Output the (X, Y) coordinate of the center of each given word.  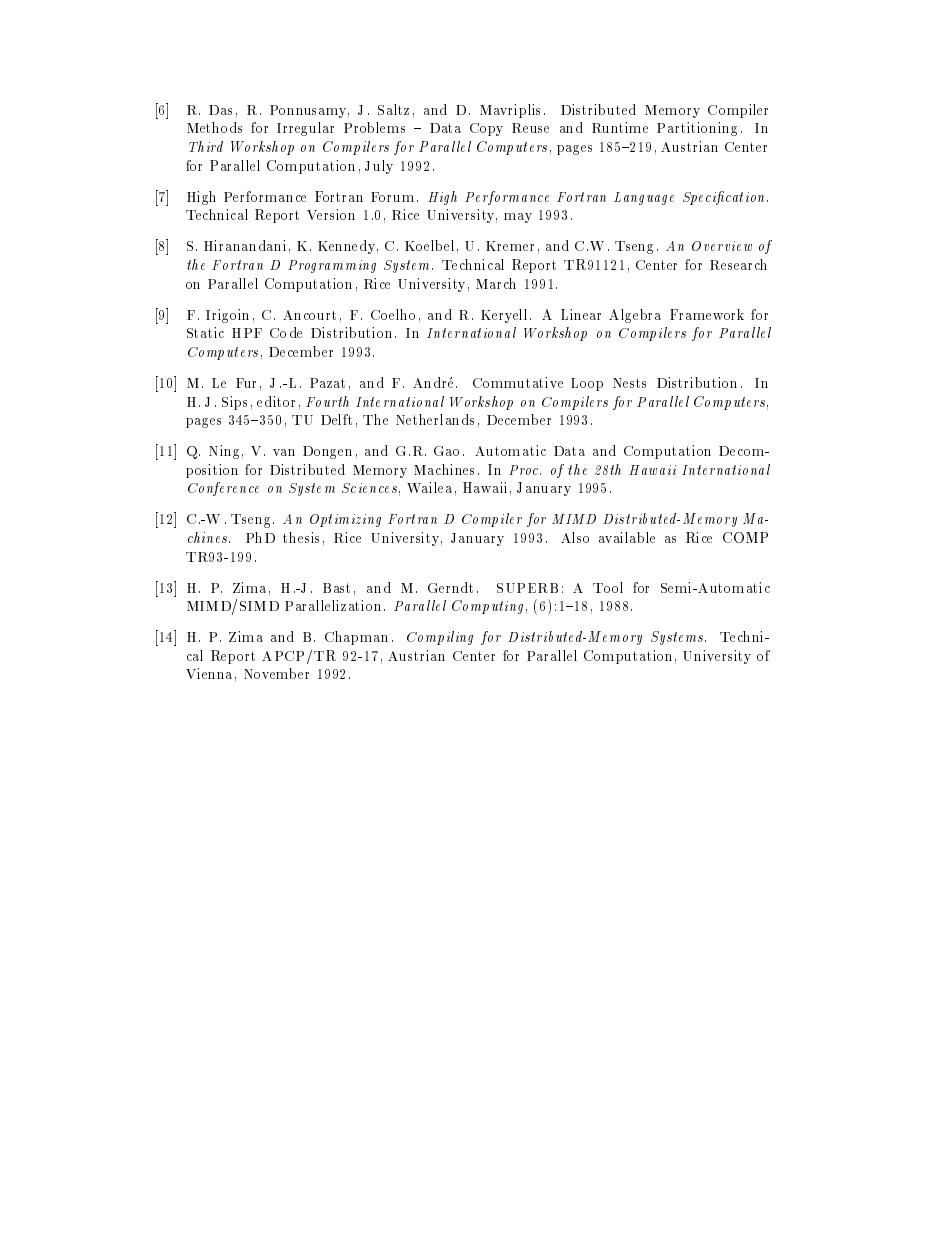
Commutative (518, 382)
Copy (486, 129)
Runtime (620, 127)
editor (276, 401)
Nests (629, 383)
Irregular (305, 129)
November (276, 673)
